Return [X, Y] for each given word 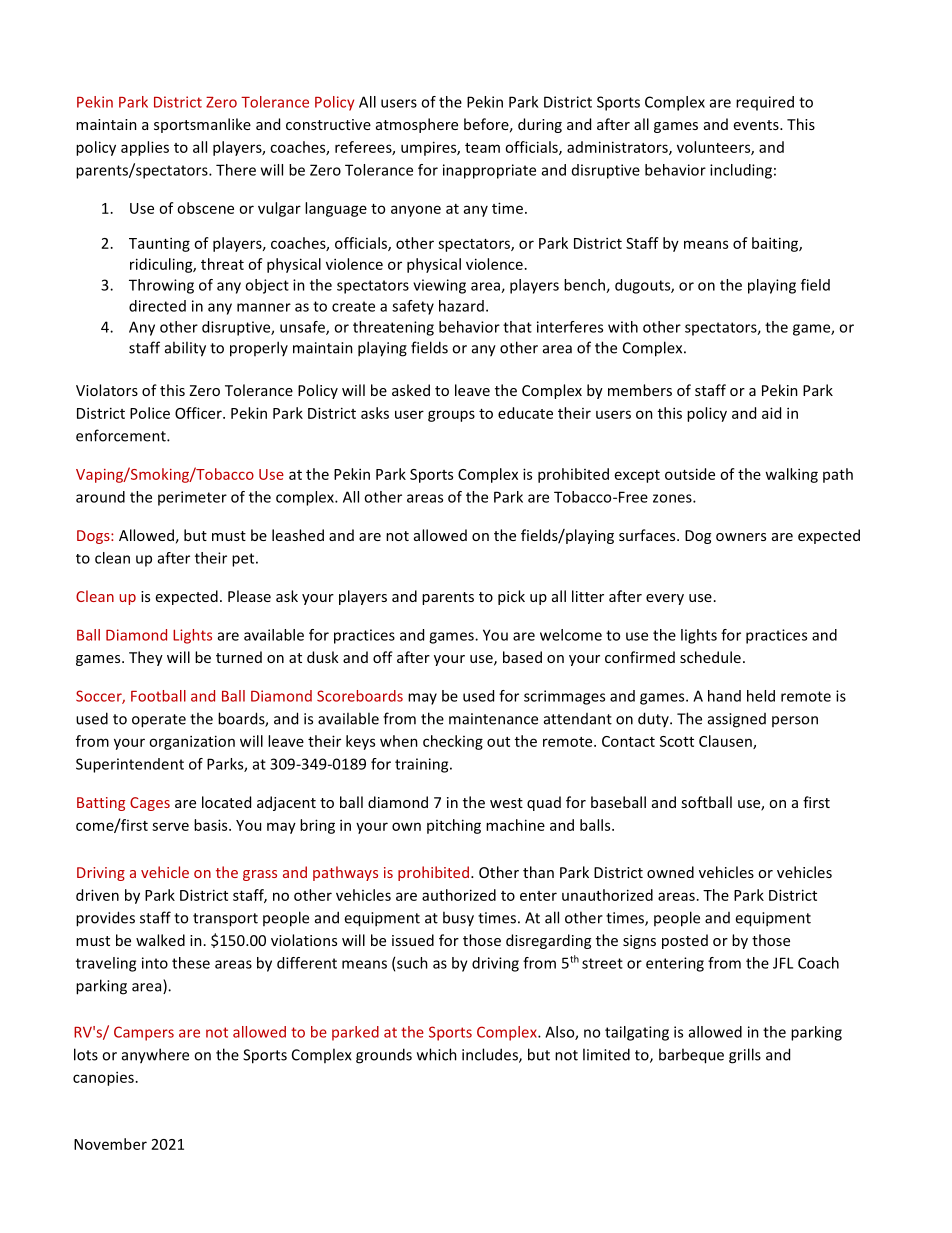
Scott [677, 741]
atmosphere [417, 125]
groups [451, 416]
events [757, 125]
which [437, 1054]
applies [145, 148]
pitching [454, 826]
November [110, 1144]
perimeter [192, 498]
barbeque [691, 1056]
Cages [150, 804]
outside [690, 474]
